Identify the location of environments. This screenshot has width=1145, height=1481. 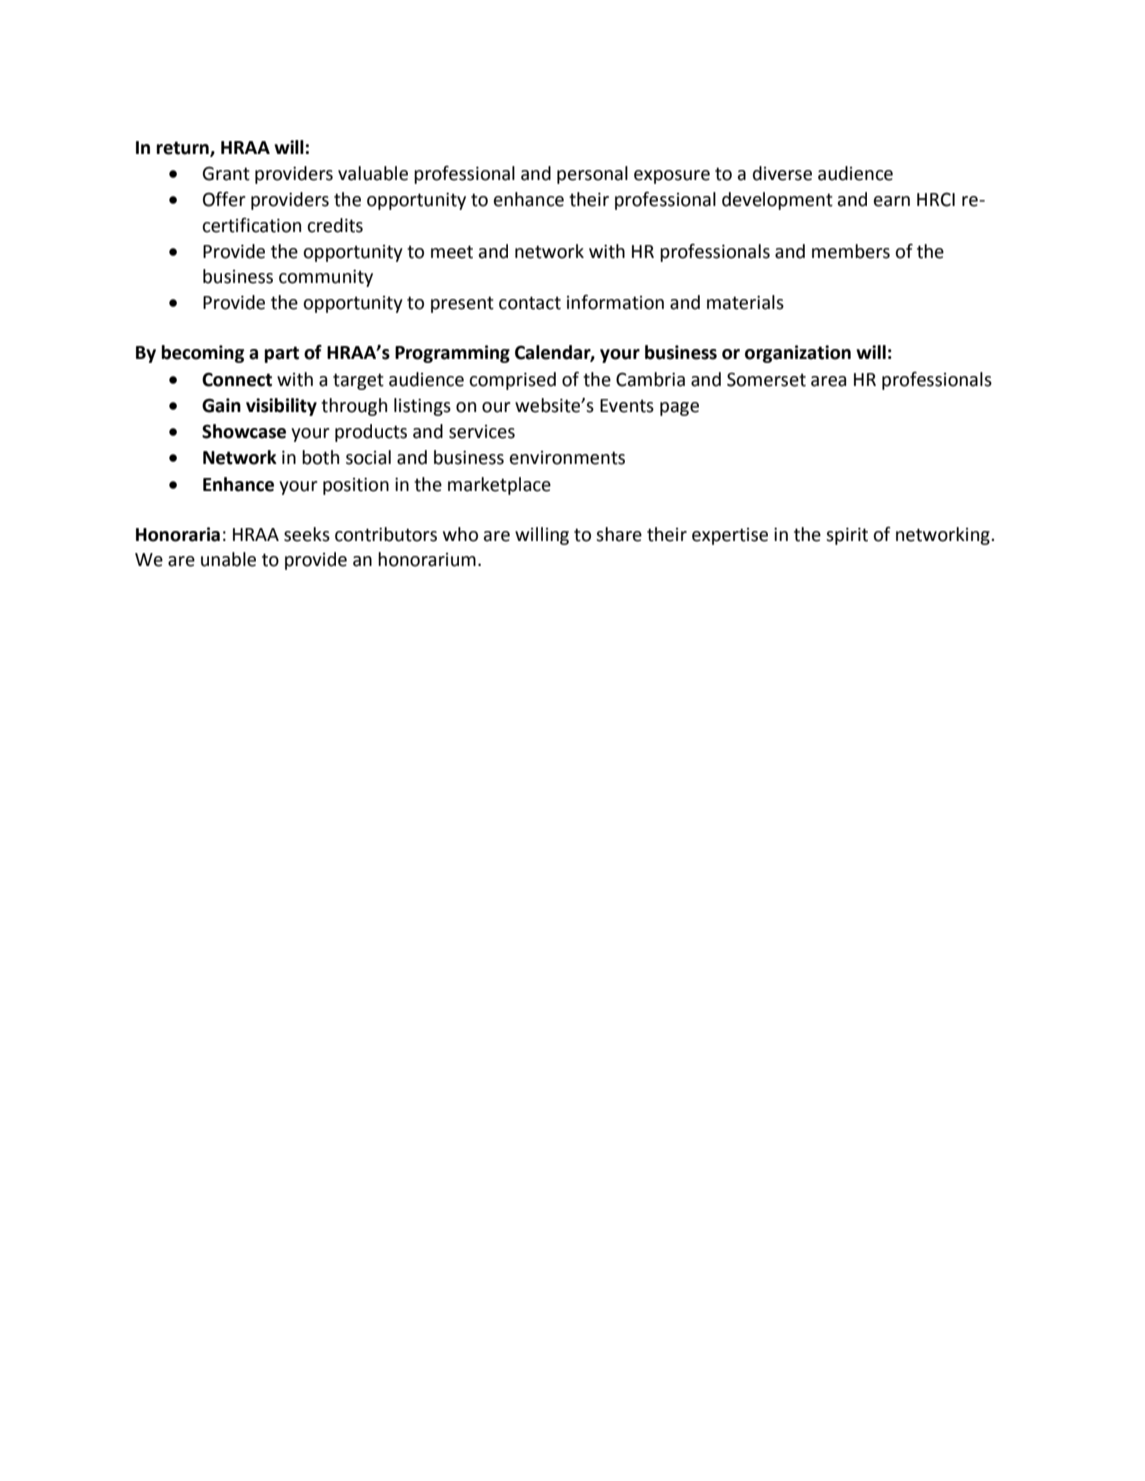
(567, 458).
